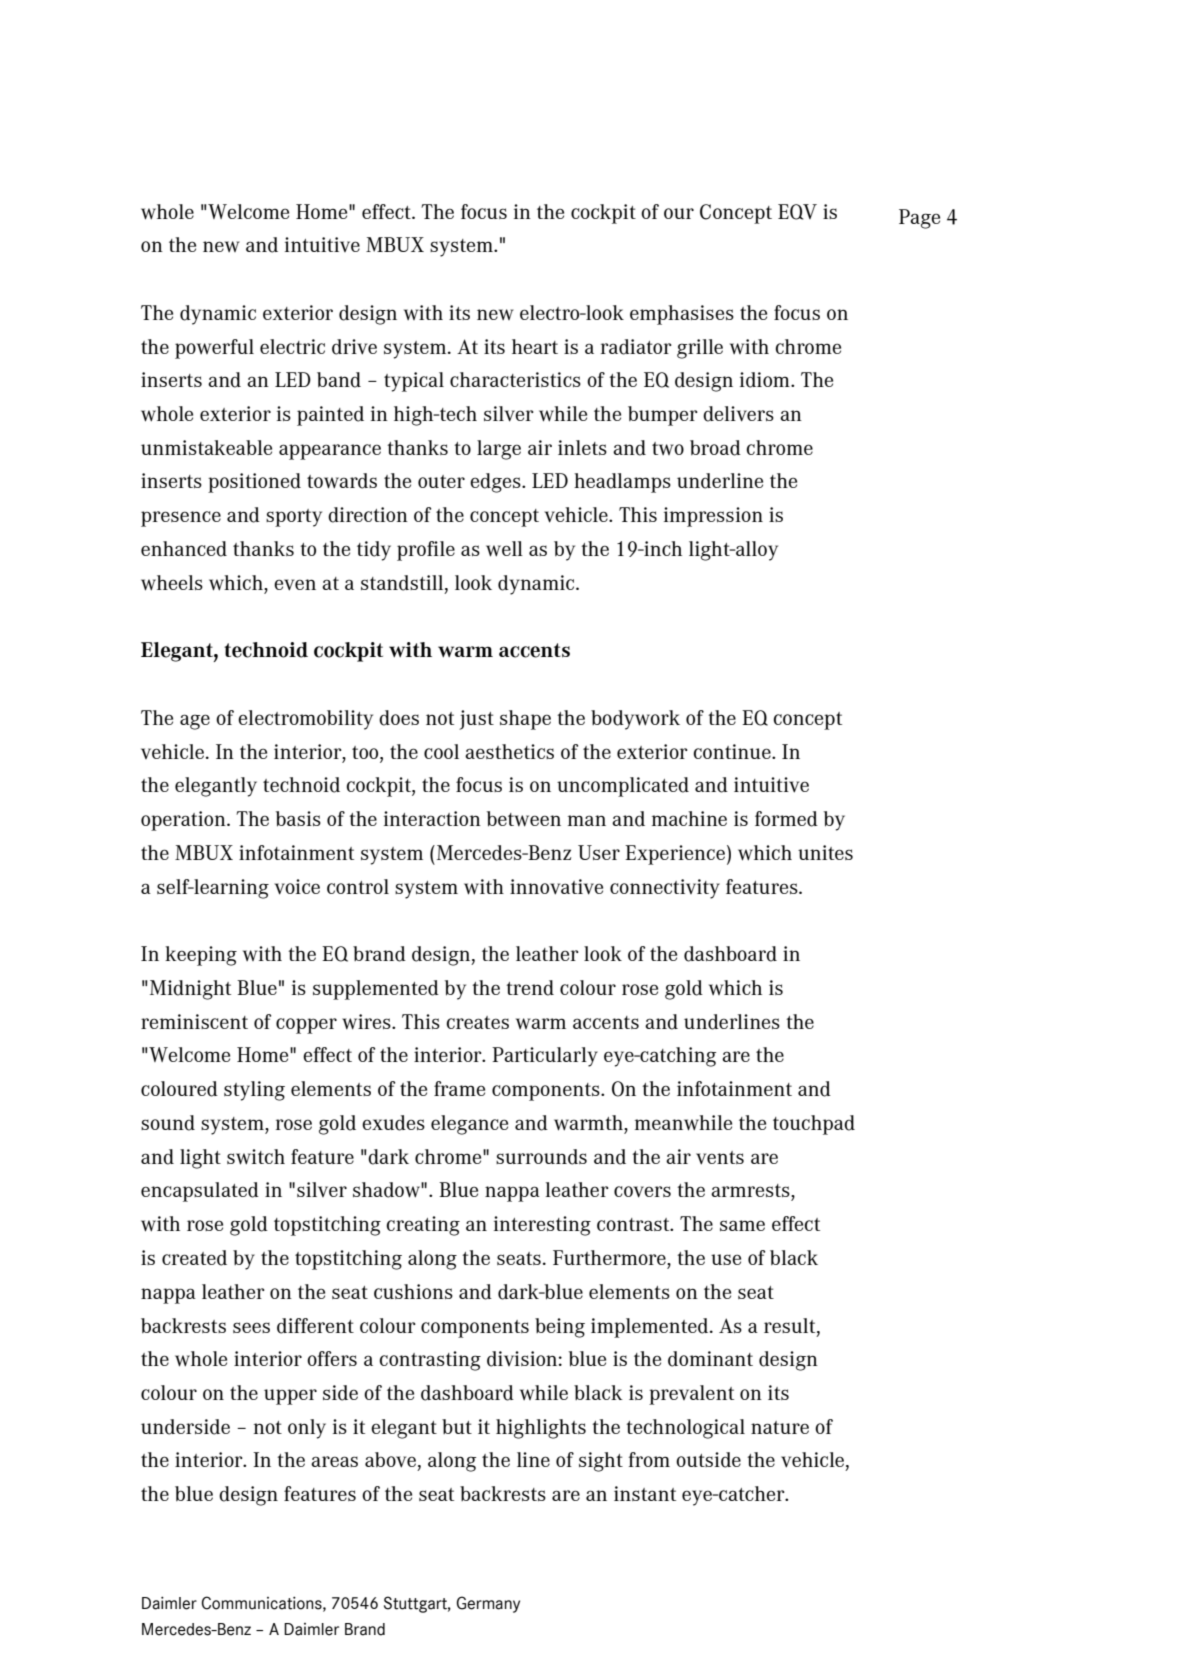 This screenshot has width=1182, height=1672. What do you see at coordinates (334, 1461) in the screenshot?
I see `areas` at bounding box center [334, 1461].
